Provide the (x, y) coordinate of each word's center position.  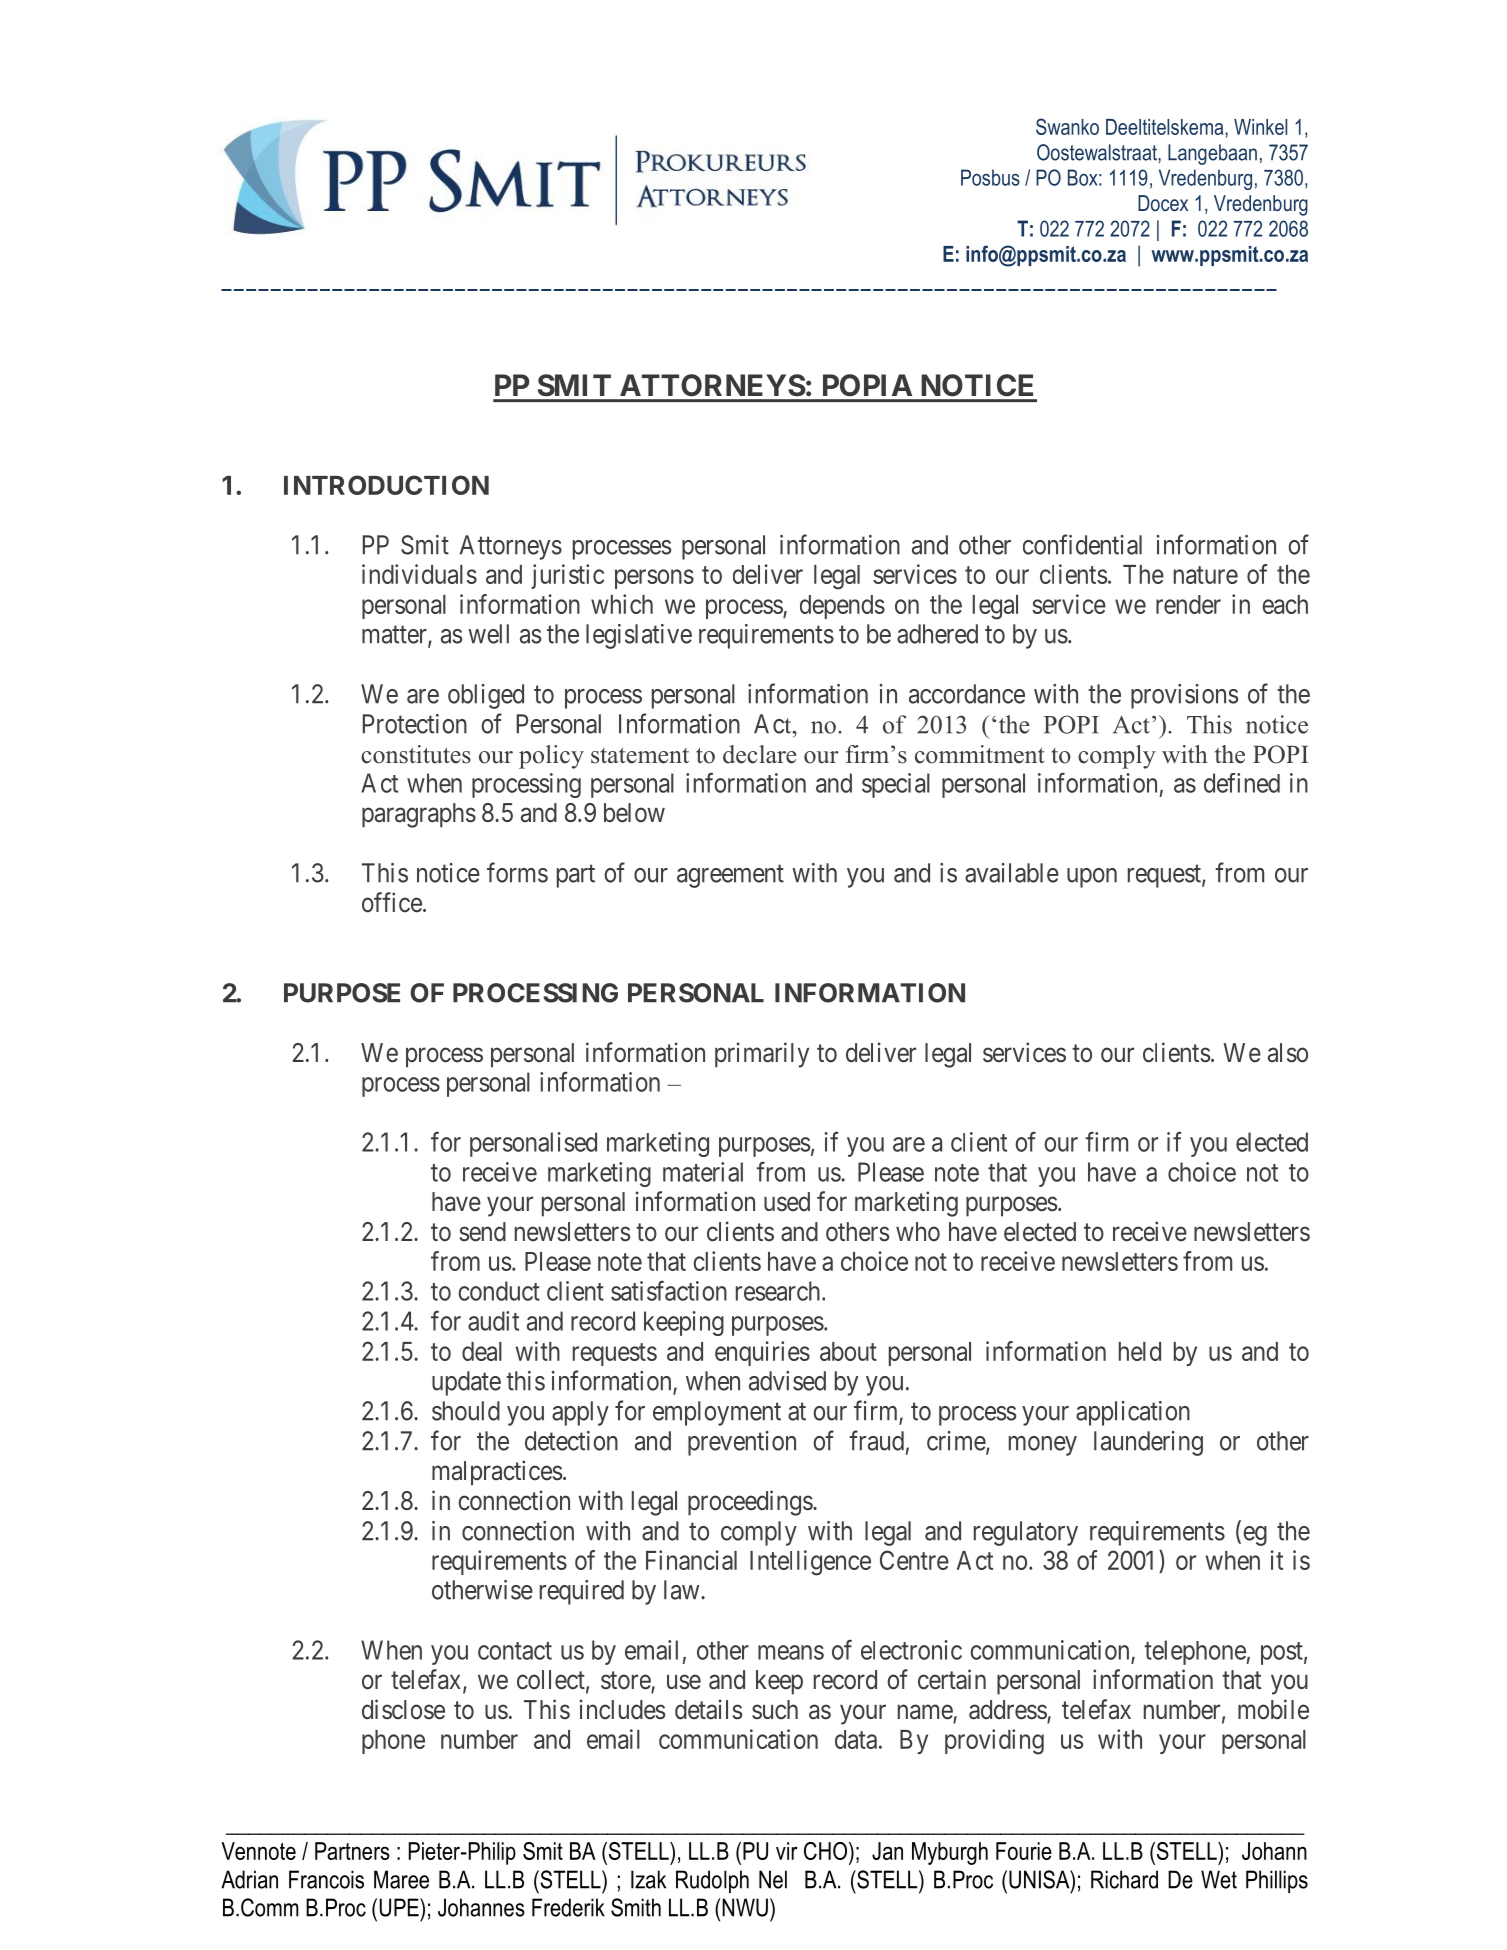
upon (1092, 878)
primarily (762, 1055)
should (466, 1411)
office (392, 902)
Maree (401, 1879)
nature (1206, 575)
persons (654, 579)
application (1133, 1413)
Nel (773, 1879)
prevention (742, 1443)
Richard (1124, 1879)
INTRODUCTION (386, 485)
